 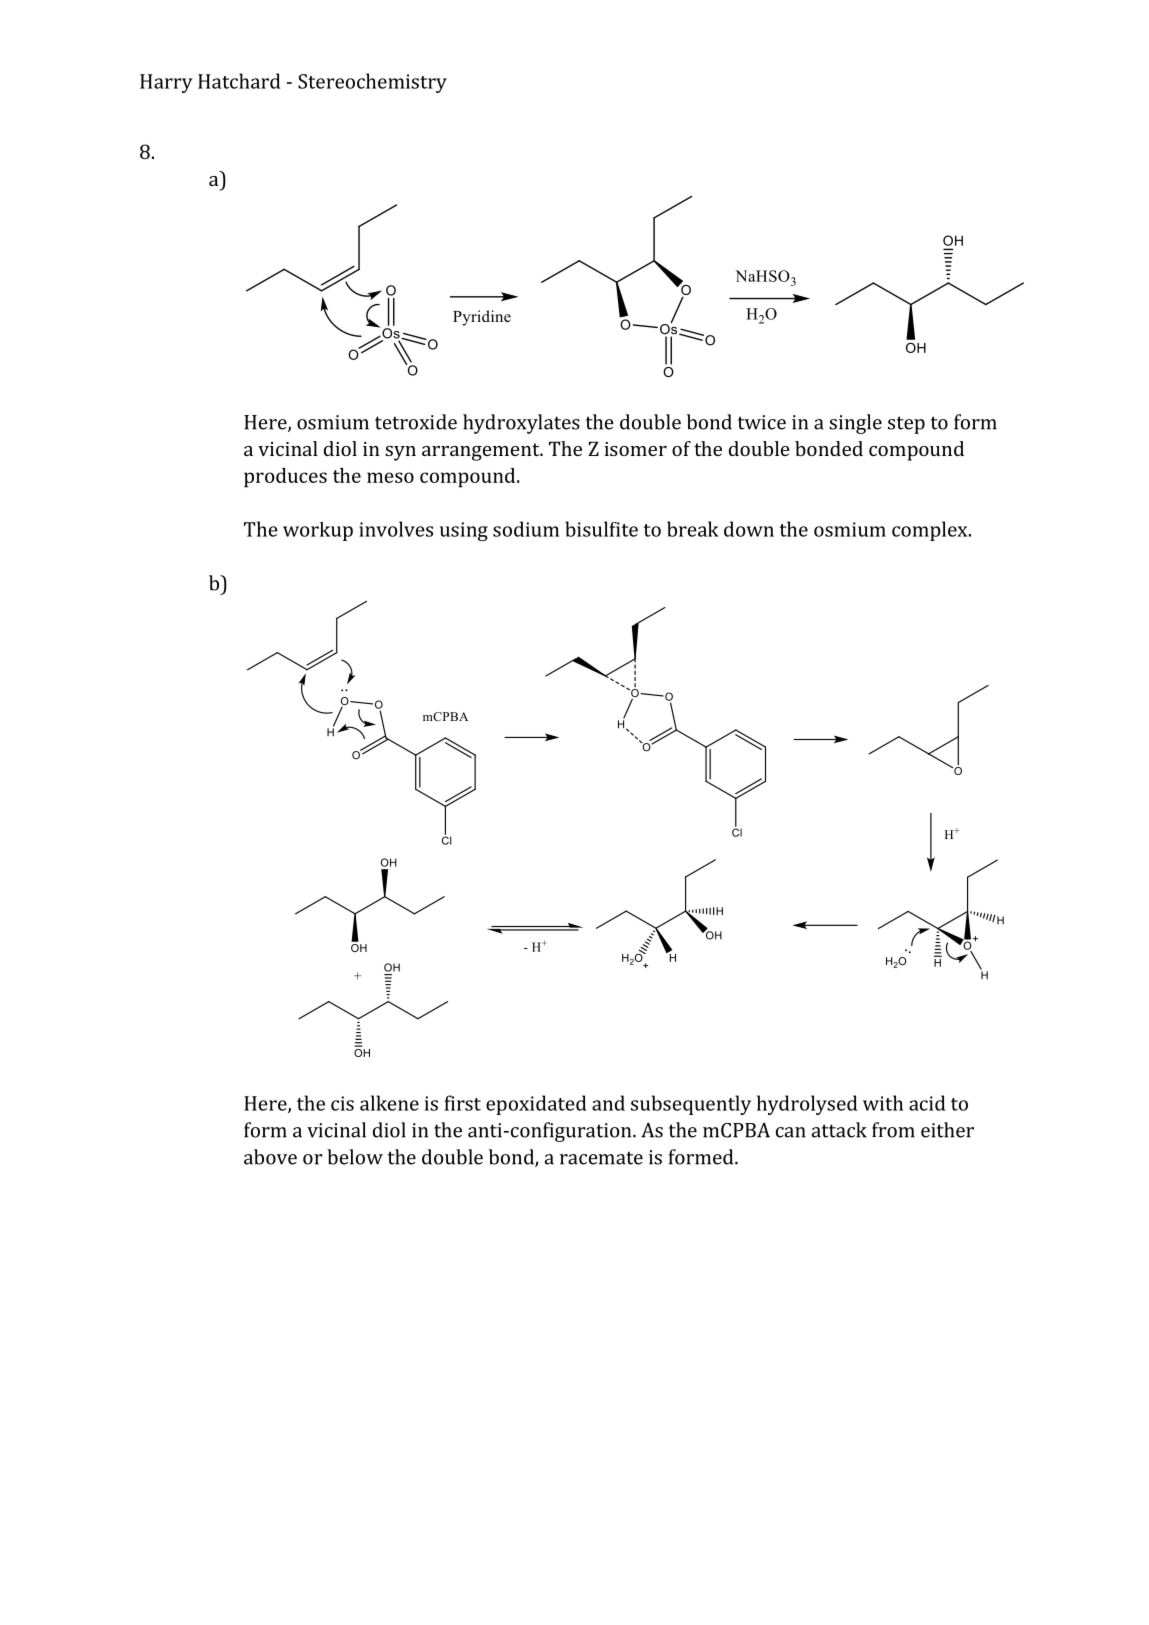 I want to click on above, so click(x=270, y=1157).
